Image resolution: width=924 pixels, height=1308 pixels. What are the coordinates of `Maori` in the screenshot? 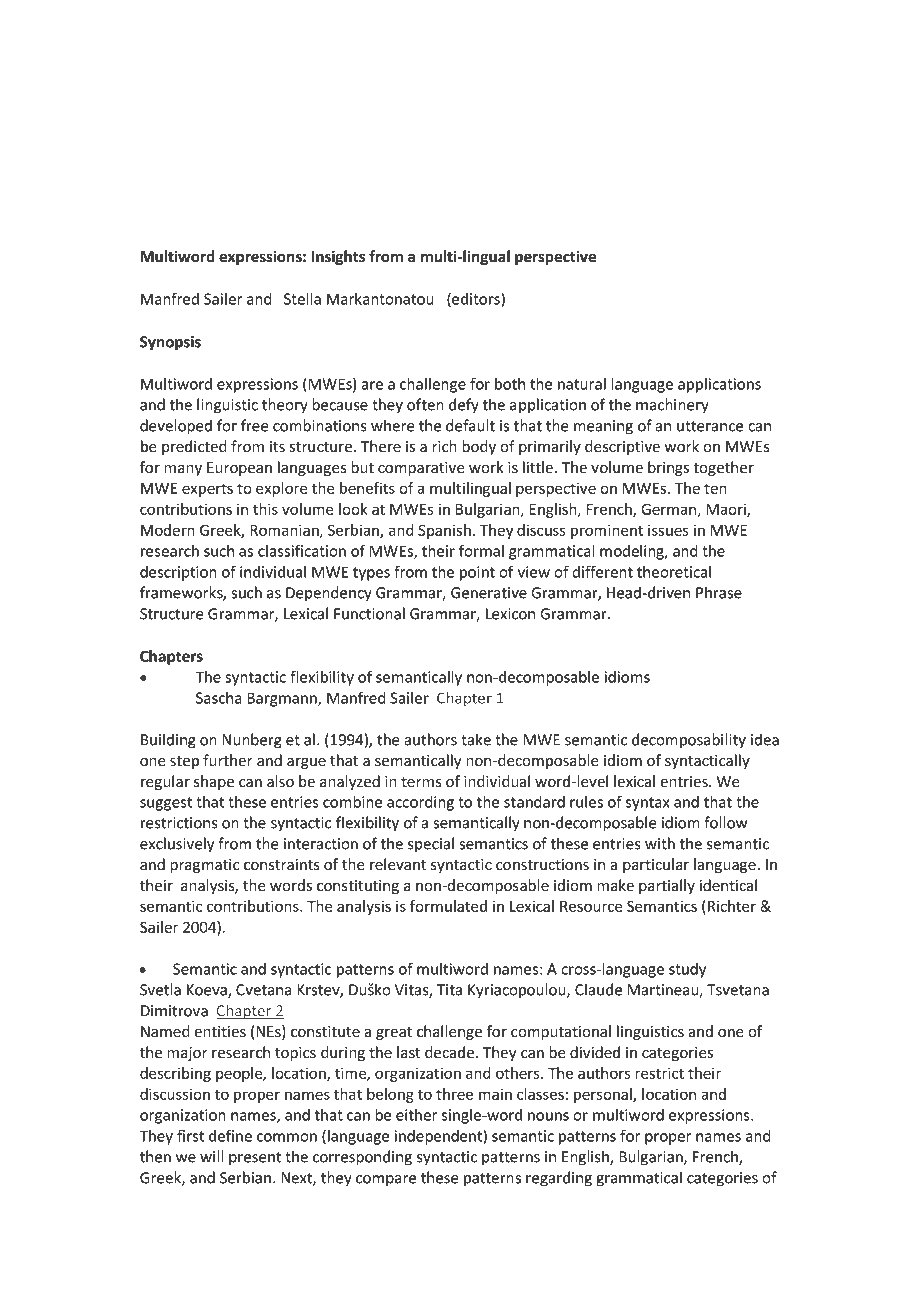 It's located at (727, 510).
